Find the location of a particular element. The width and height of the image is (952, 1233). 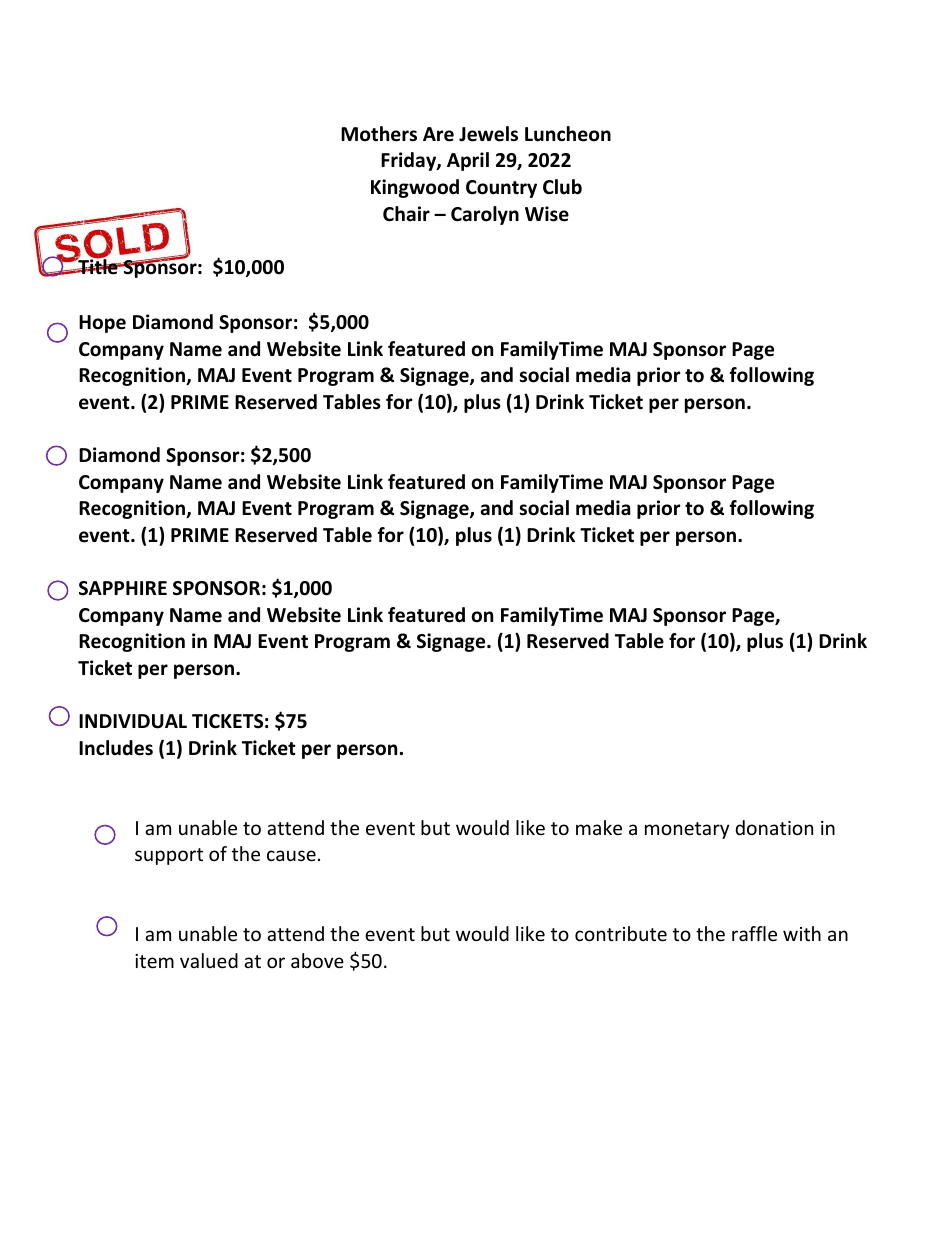

Includes is located at coordinates (116, 748).
